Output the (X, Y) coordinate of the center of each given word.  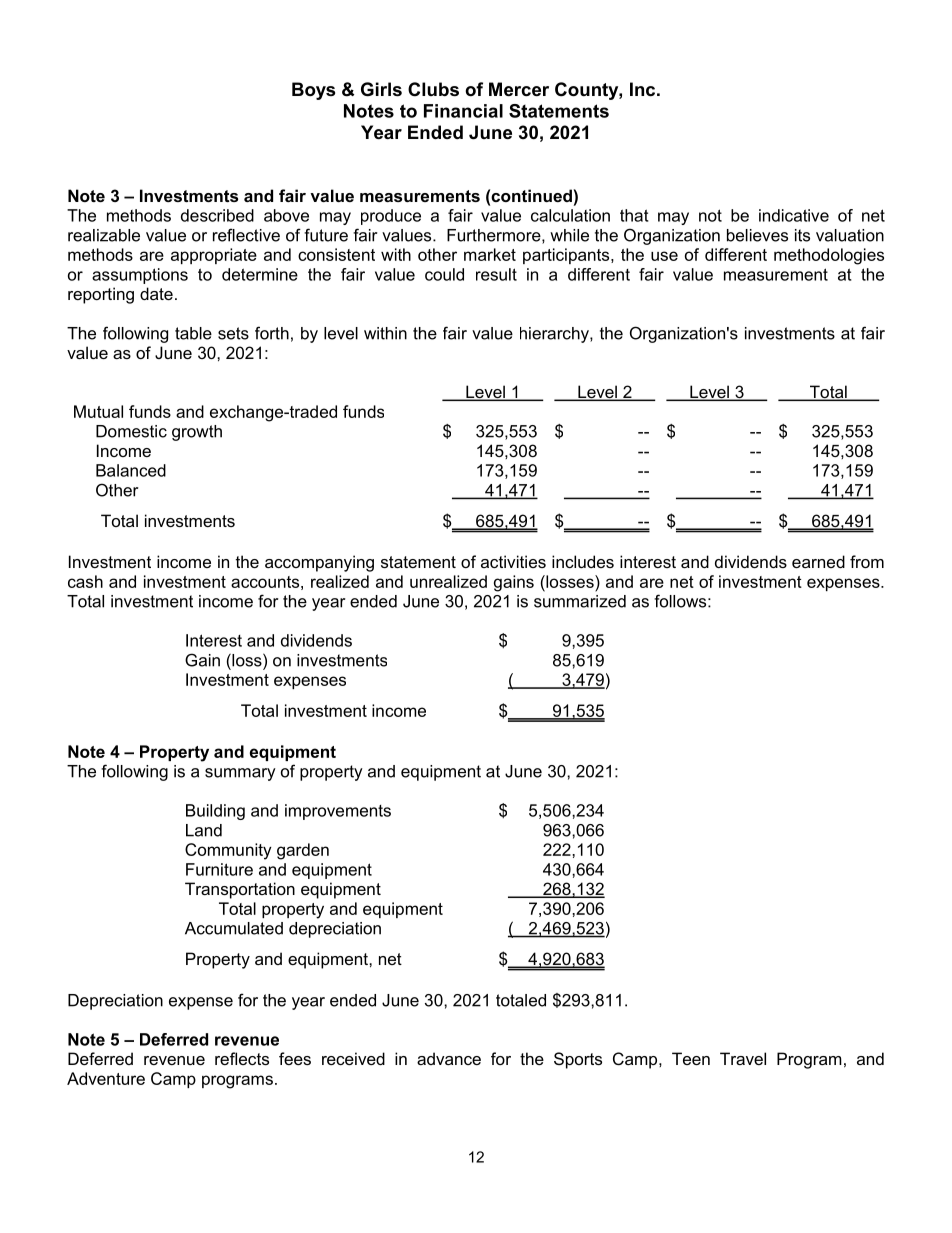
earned (818, 561)
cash (85, 581)
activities (513, 561)
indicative (794, 215)
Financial (463, 111)
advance (449, 1058)
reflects (242, 1058)
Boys (313, 91)
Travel (743, 1058)
